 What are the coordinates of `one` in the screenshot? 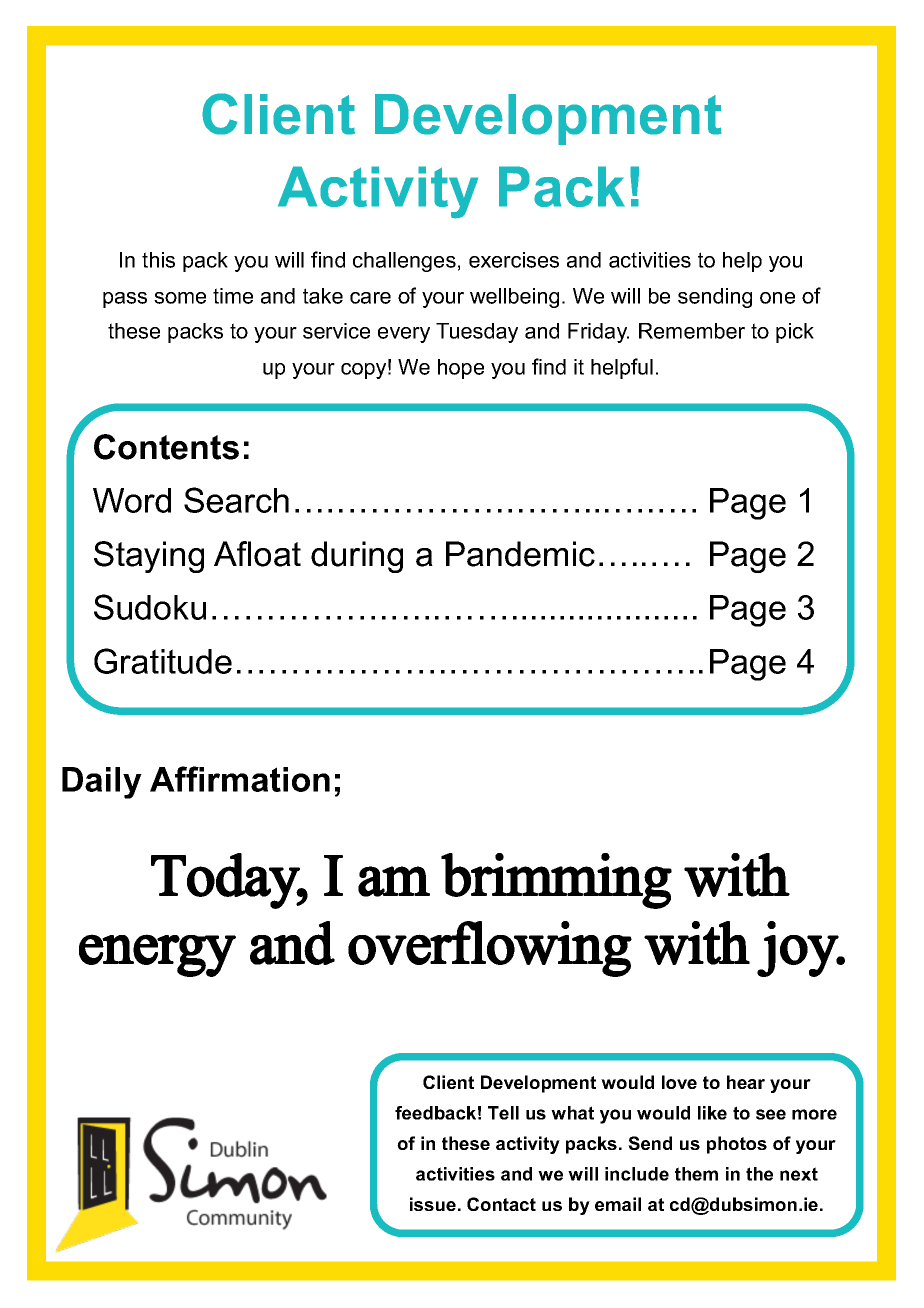 It's located at (777, 298).
